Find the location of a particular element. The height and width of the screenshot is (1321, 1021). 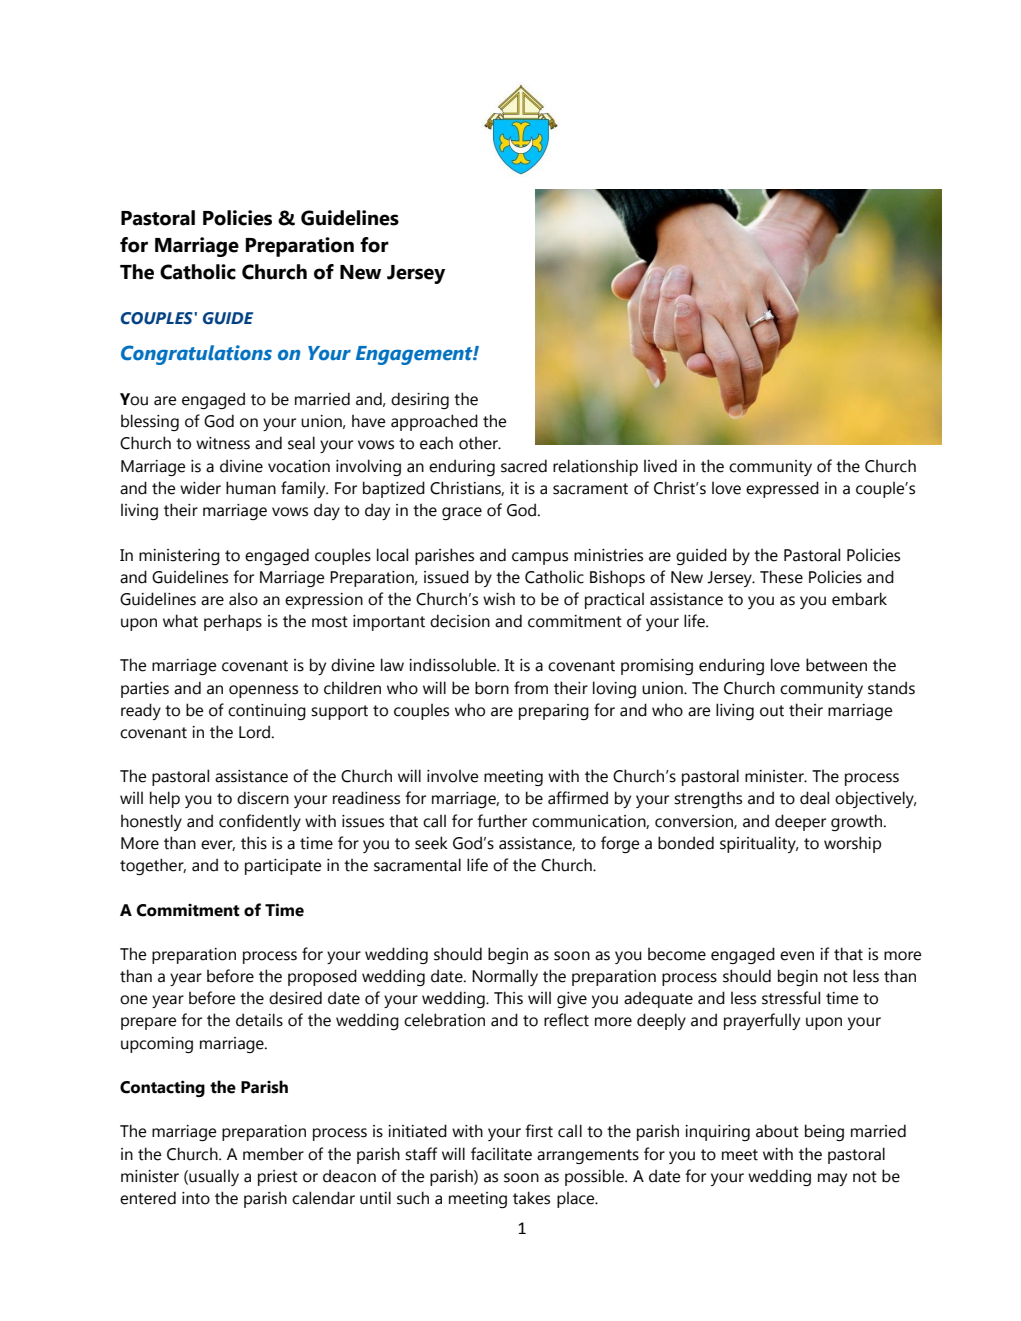

even is located at coordinates (797, 956).
